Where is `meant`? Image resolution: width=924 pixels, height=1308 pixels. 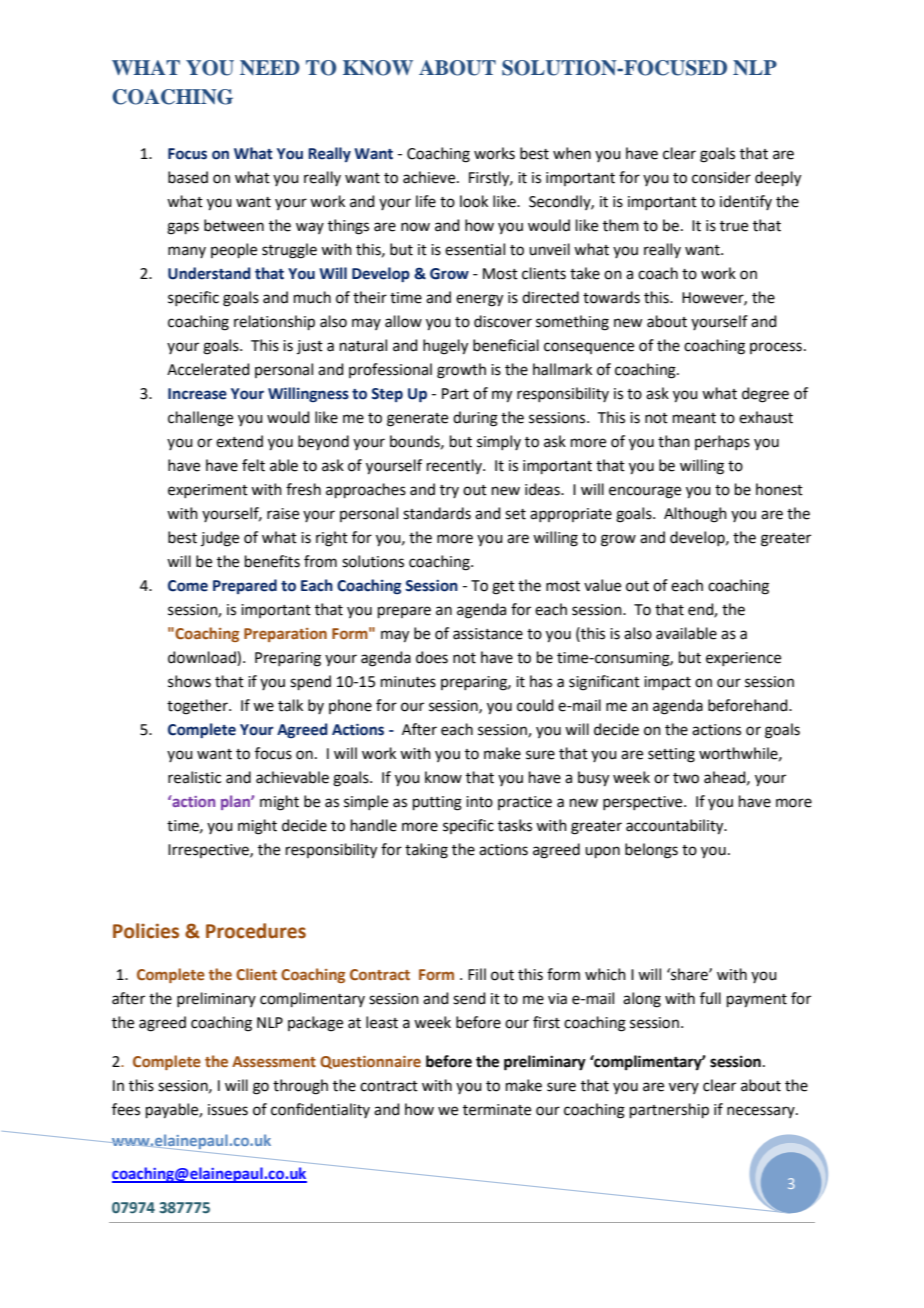 meant is located at coordinates (694, 418).
